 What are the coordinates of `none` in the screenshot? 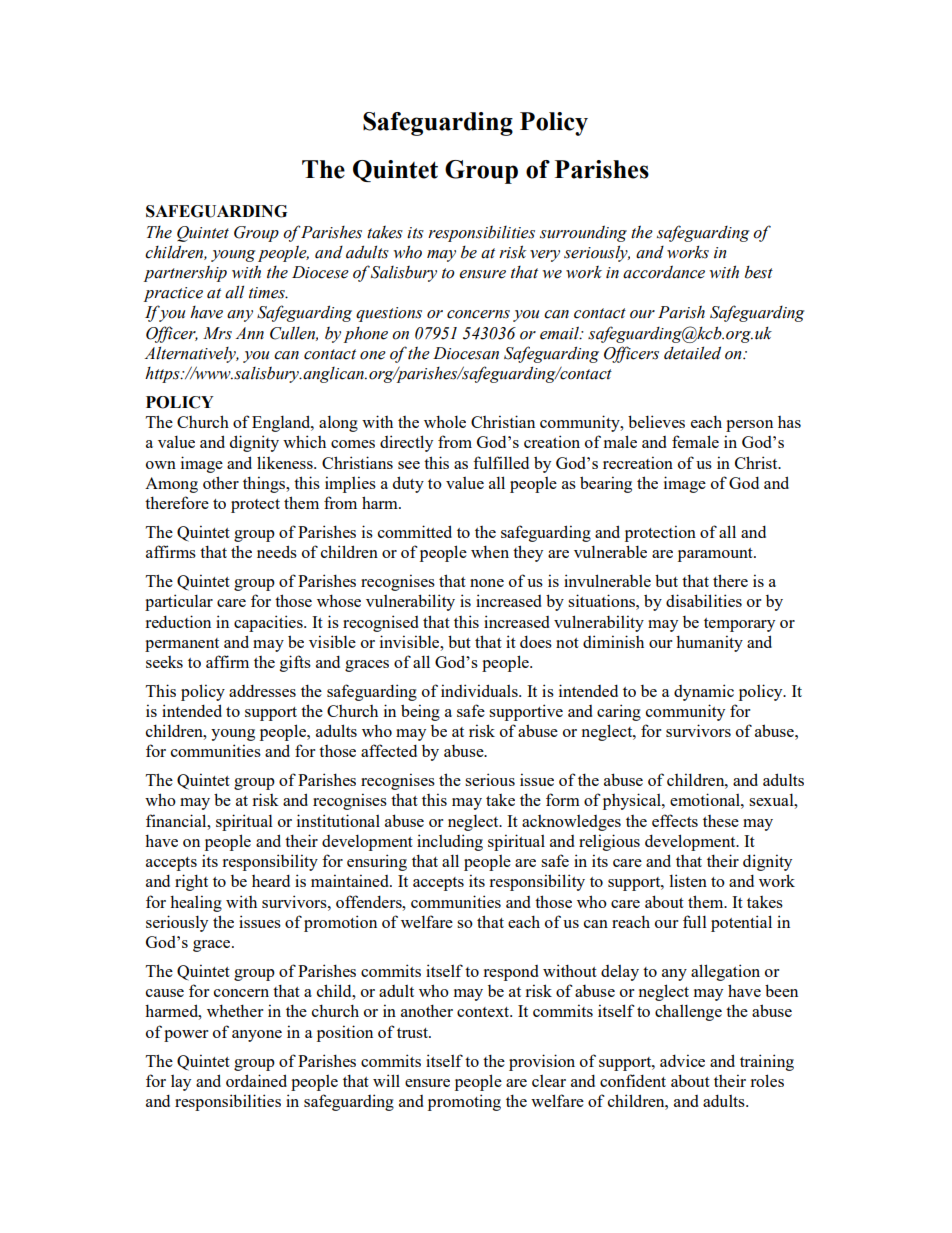 It's located at (487, 583).
